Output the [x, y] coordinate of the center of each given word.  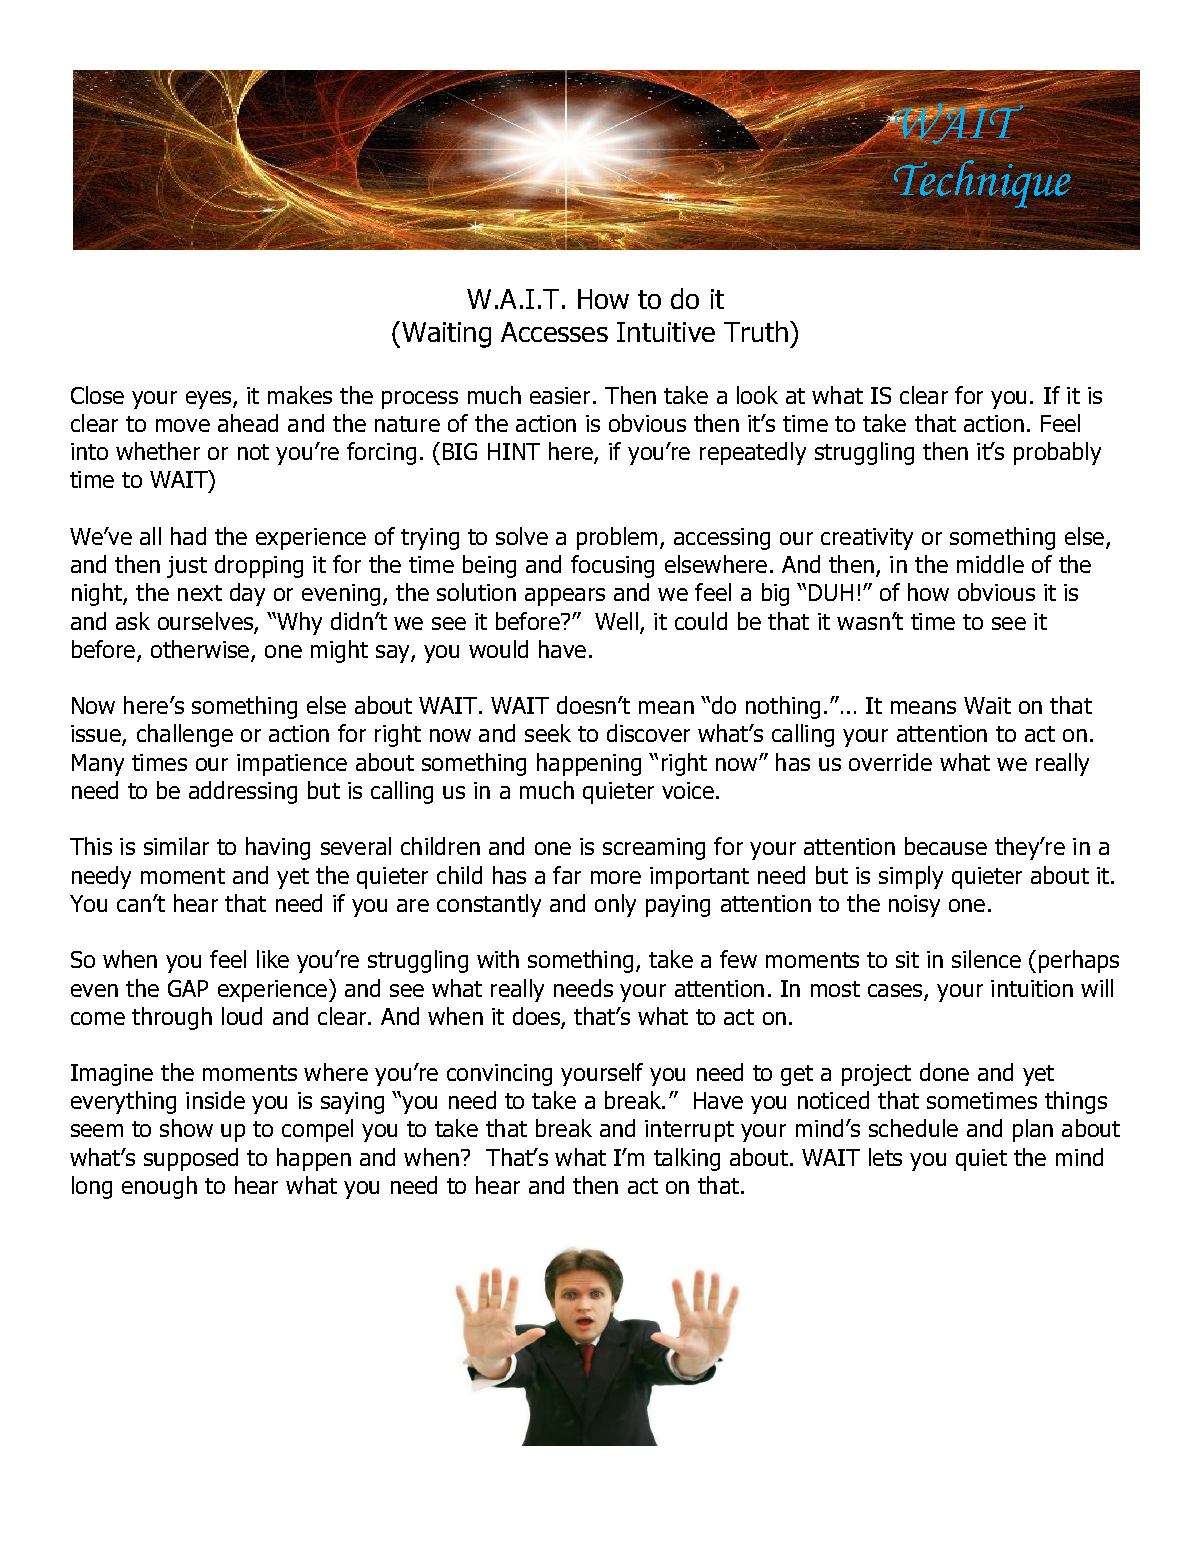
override [890, 762]
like [273, 959]
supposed [191, 1159]
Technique [982, 183]
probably [1057, 453]
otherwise [201, 650]
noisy [914, 906]
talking [687, 1159]
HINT [514, 451]
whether [158, 451]
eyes [210, 400]
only [615, 905]
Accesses [554, 332]
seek [548, 733]
